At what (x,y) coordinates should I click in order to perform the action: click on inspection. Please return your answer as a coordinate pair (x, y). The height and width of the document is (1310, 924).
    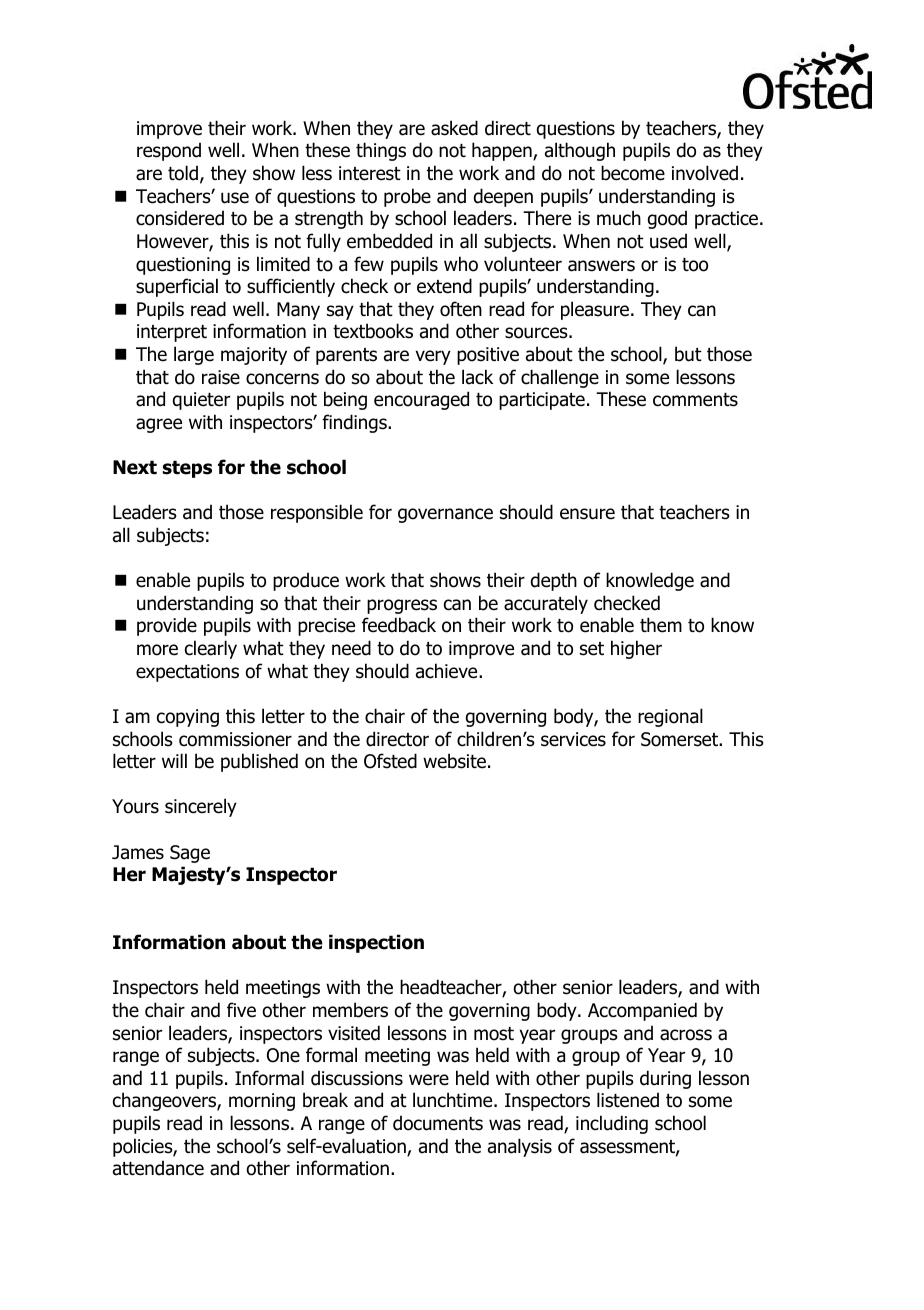
    Looking at the image, I should click on (376, 943).
